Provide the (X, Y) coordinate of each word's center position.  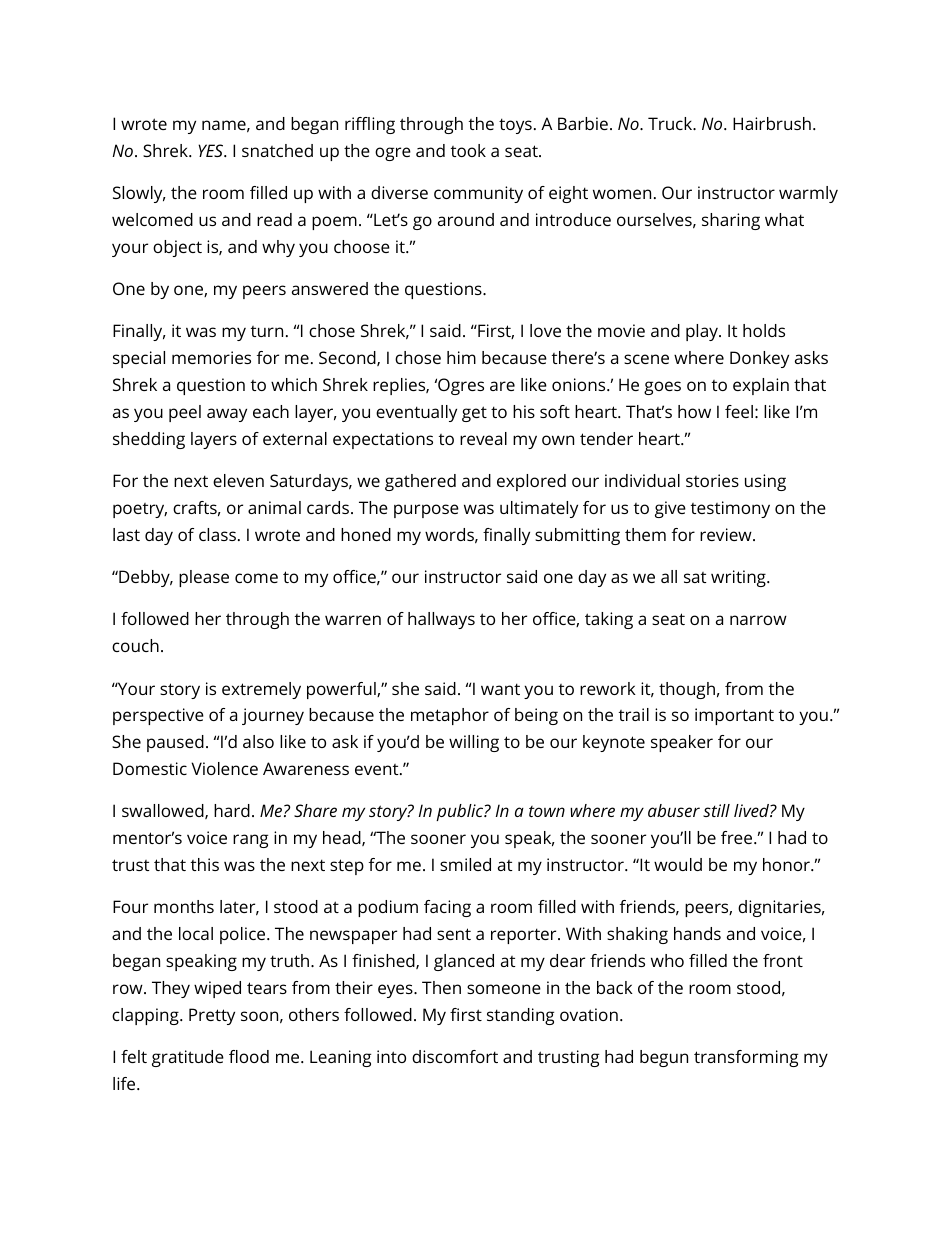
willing (474, 743)
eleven (238, 480)
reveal (483, 438)
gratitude (188, 1058)
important (734, 716)
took (468, 150)
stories (712, 480)
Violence (224, 768)
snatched (277, 150)
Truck (671, 123)
